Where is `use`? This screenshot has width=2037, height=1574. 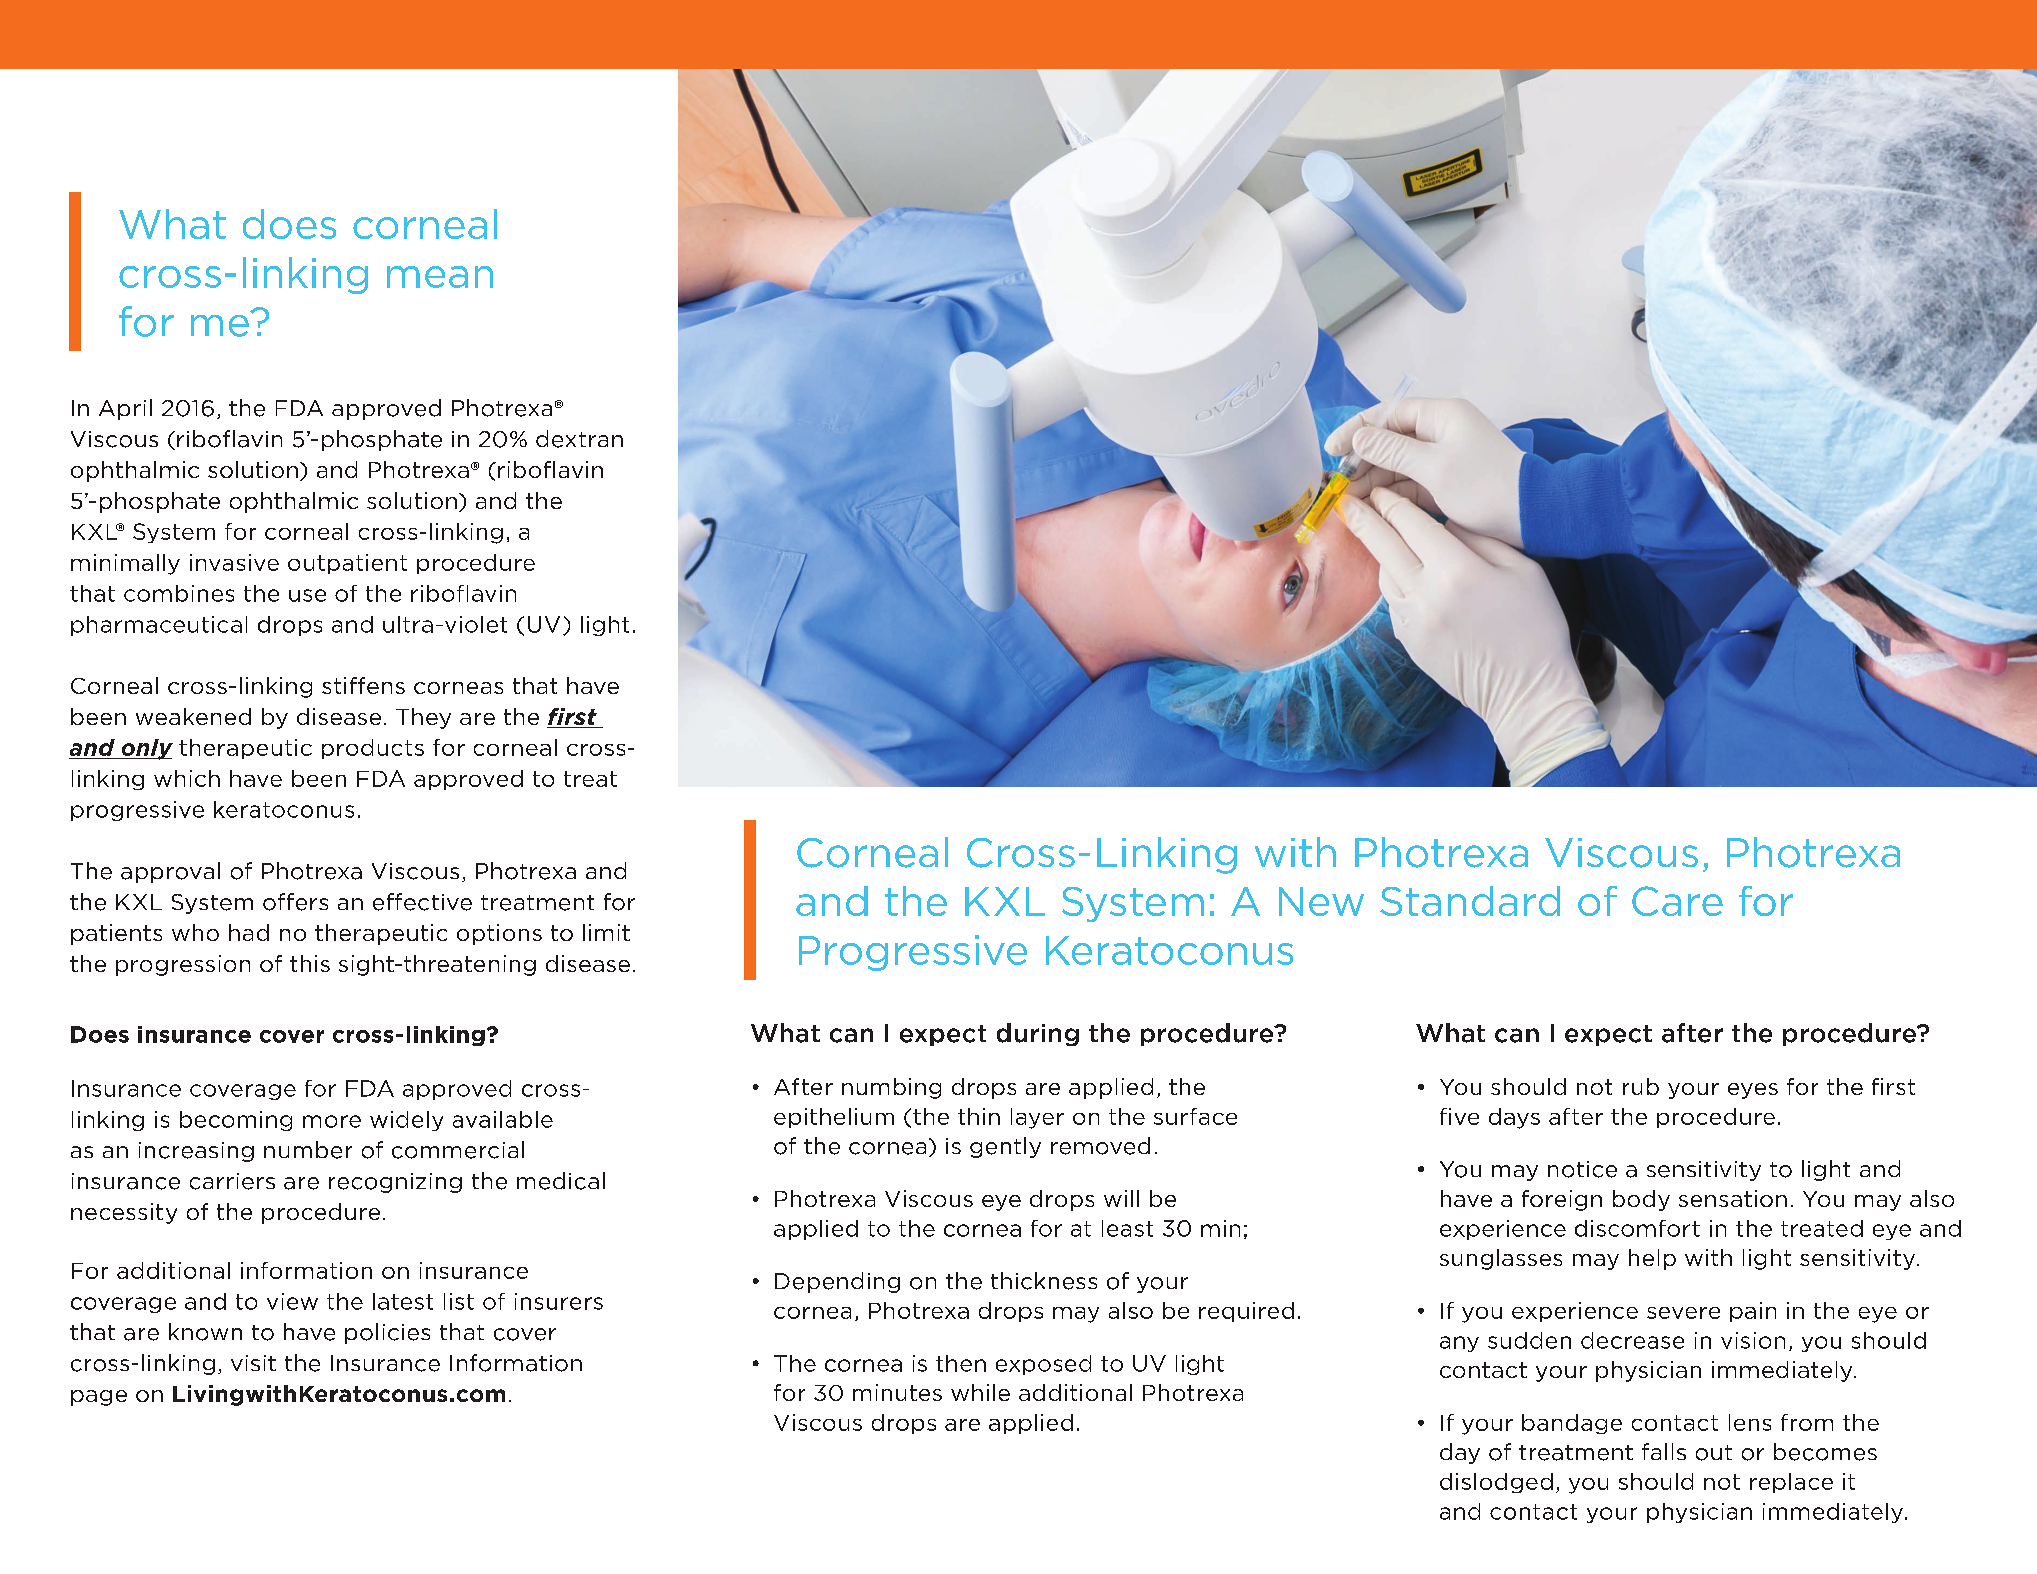
use is located at coordinates (307, 595).
